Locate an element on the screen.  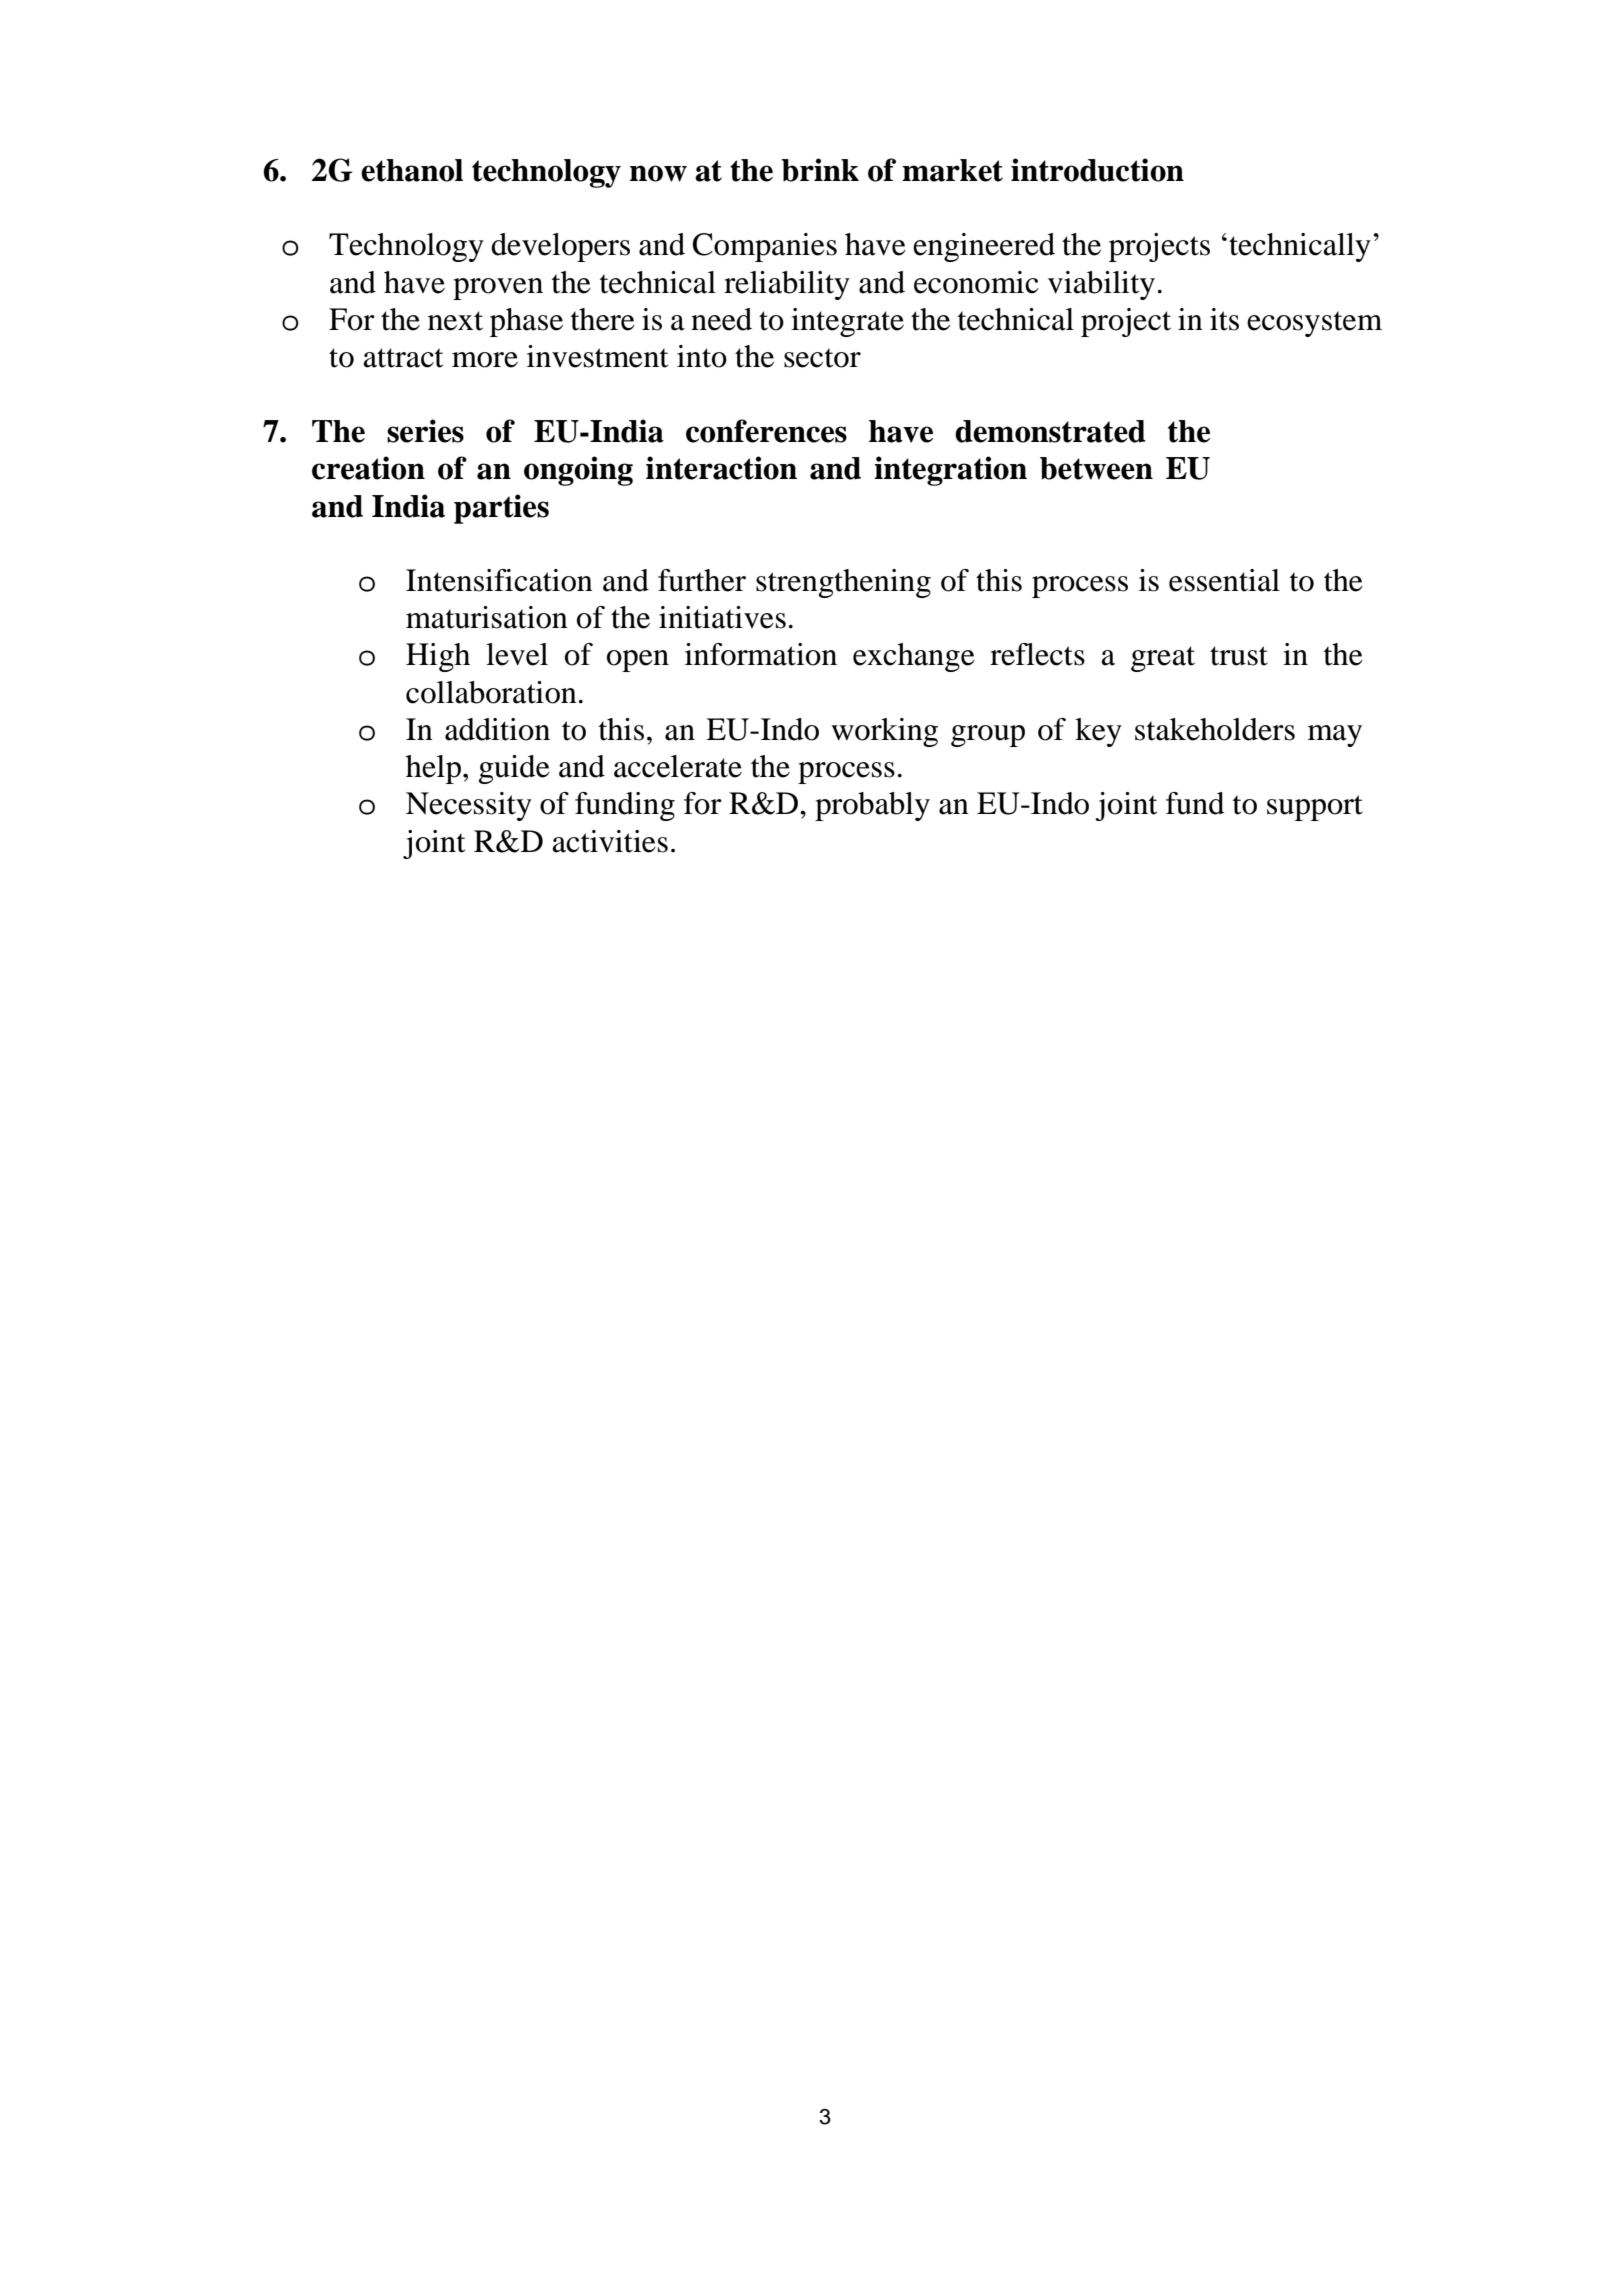
between is located at coordinates (1096, 468).
